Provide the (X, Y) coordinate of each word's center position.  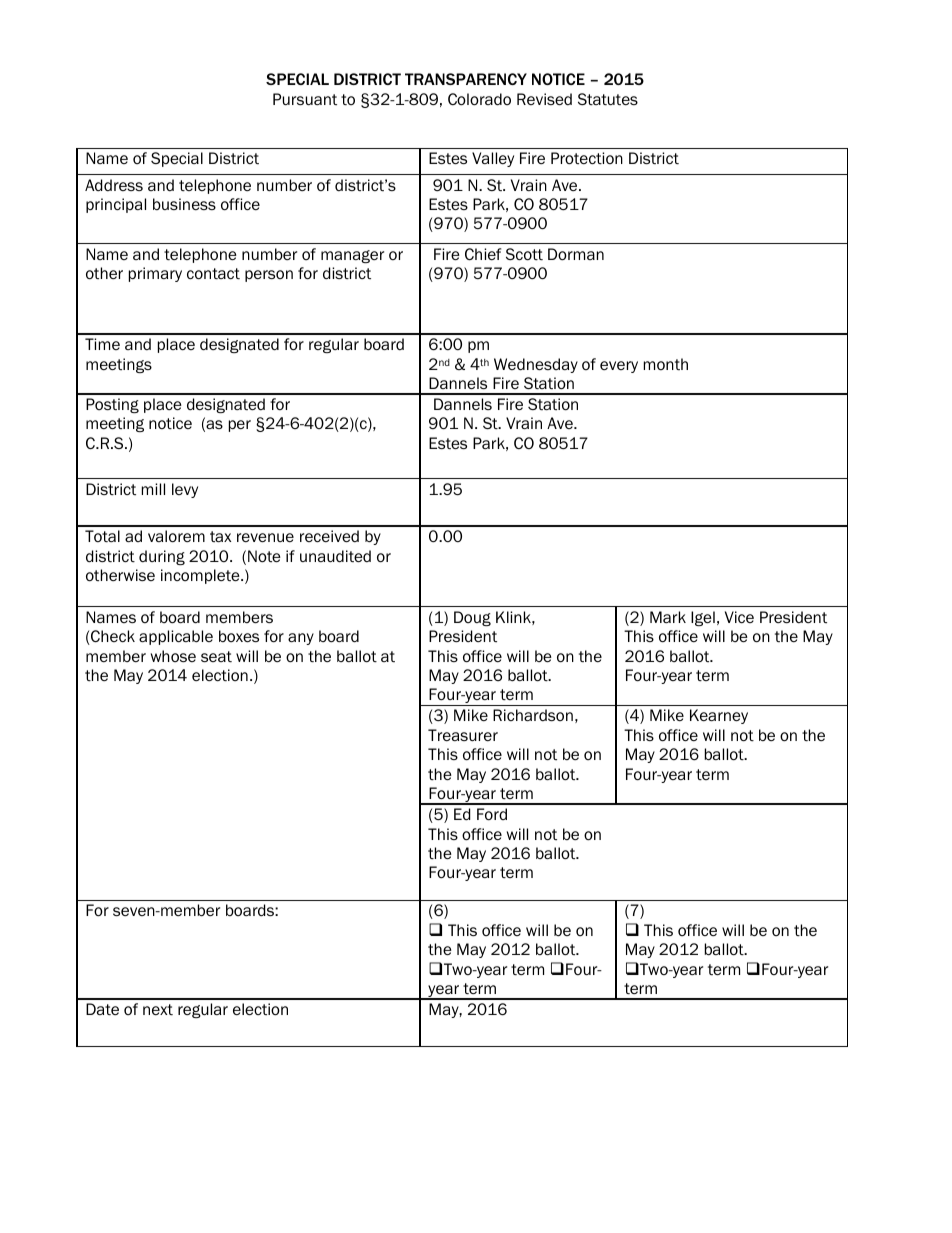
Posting (112, 405)
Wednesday (536, 365)
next (158, 1010)
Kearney (719, 716)
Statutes (608, 99)
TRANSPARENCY (466, 79)
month (666, 364)
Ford (492, 814)
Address (114, 185)
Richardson (533, 715)
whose (173, 656)
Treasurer (463, 735)
